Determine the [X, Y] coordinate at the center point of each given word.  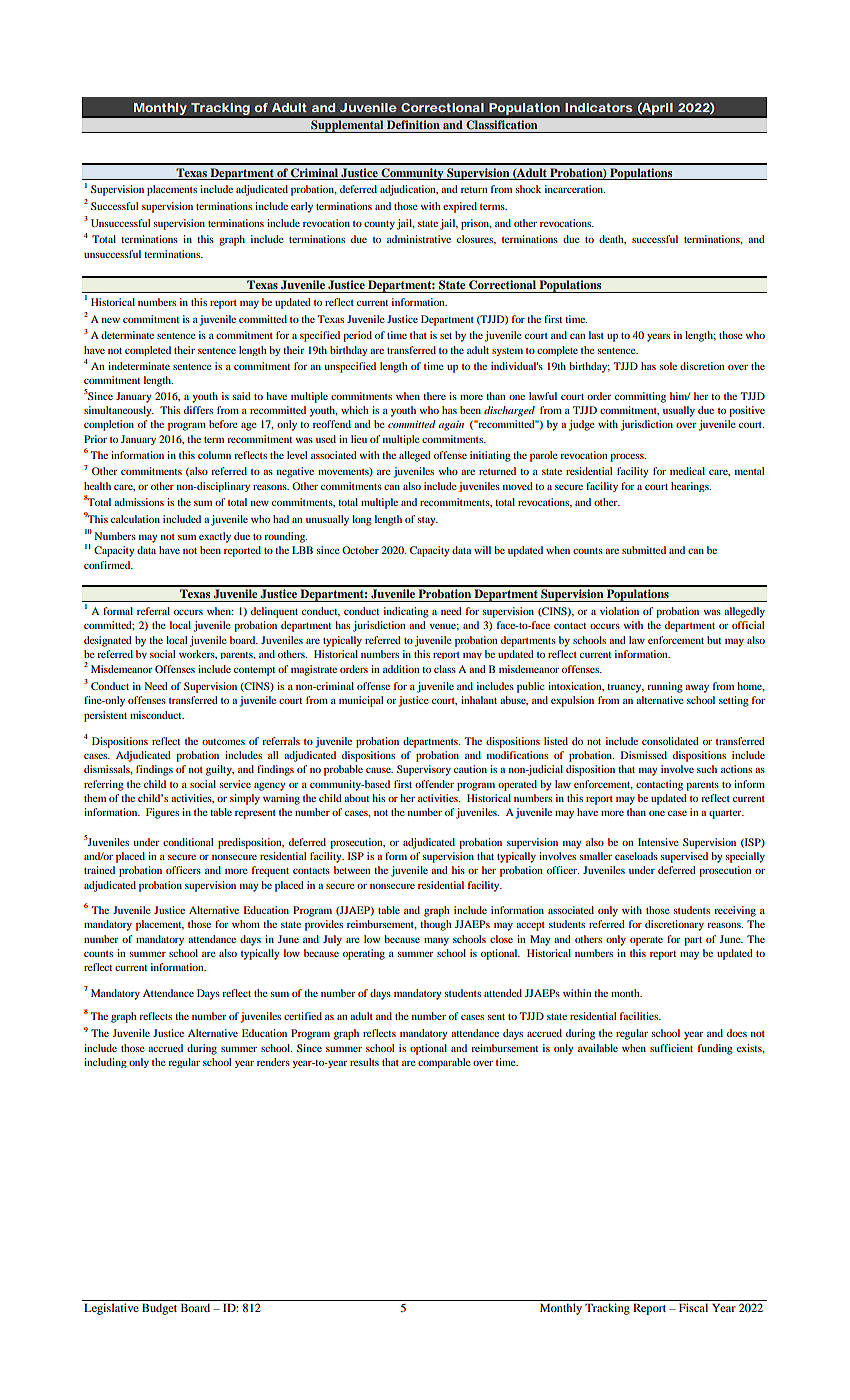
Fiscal [693, 1307]
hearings [691, 487]
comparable [444, 1063]
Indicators [599, 107]
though [436, 925]
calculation [135, 519]
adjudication [409, 190]
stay [427, 521]
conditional [188, 842]
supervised [684, 857]
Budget [159, 1309]
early [302, 207]
